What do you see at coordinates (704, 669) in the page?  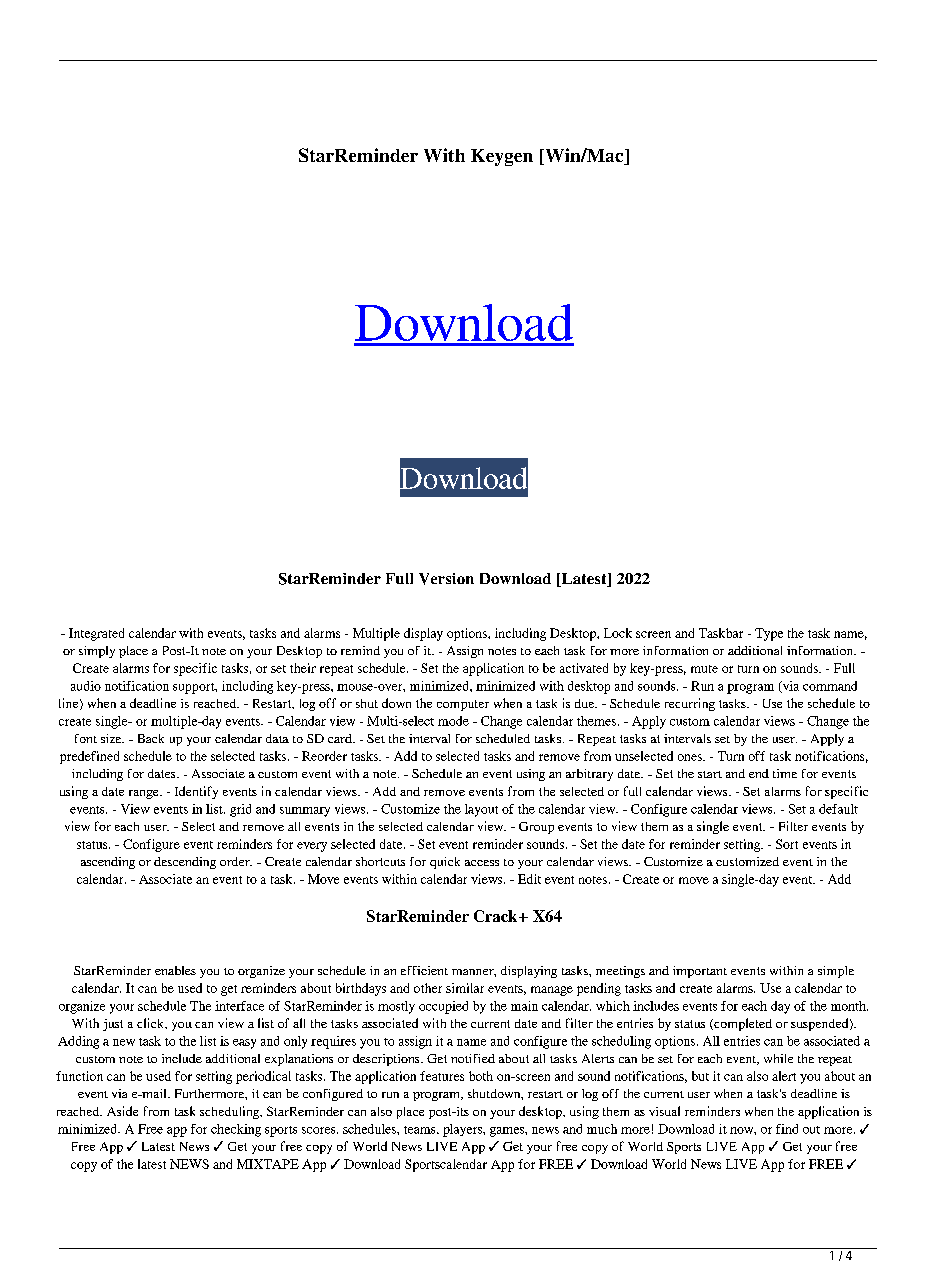 I see `mute` at bounding box center [704, 669].
